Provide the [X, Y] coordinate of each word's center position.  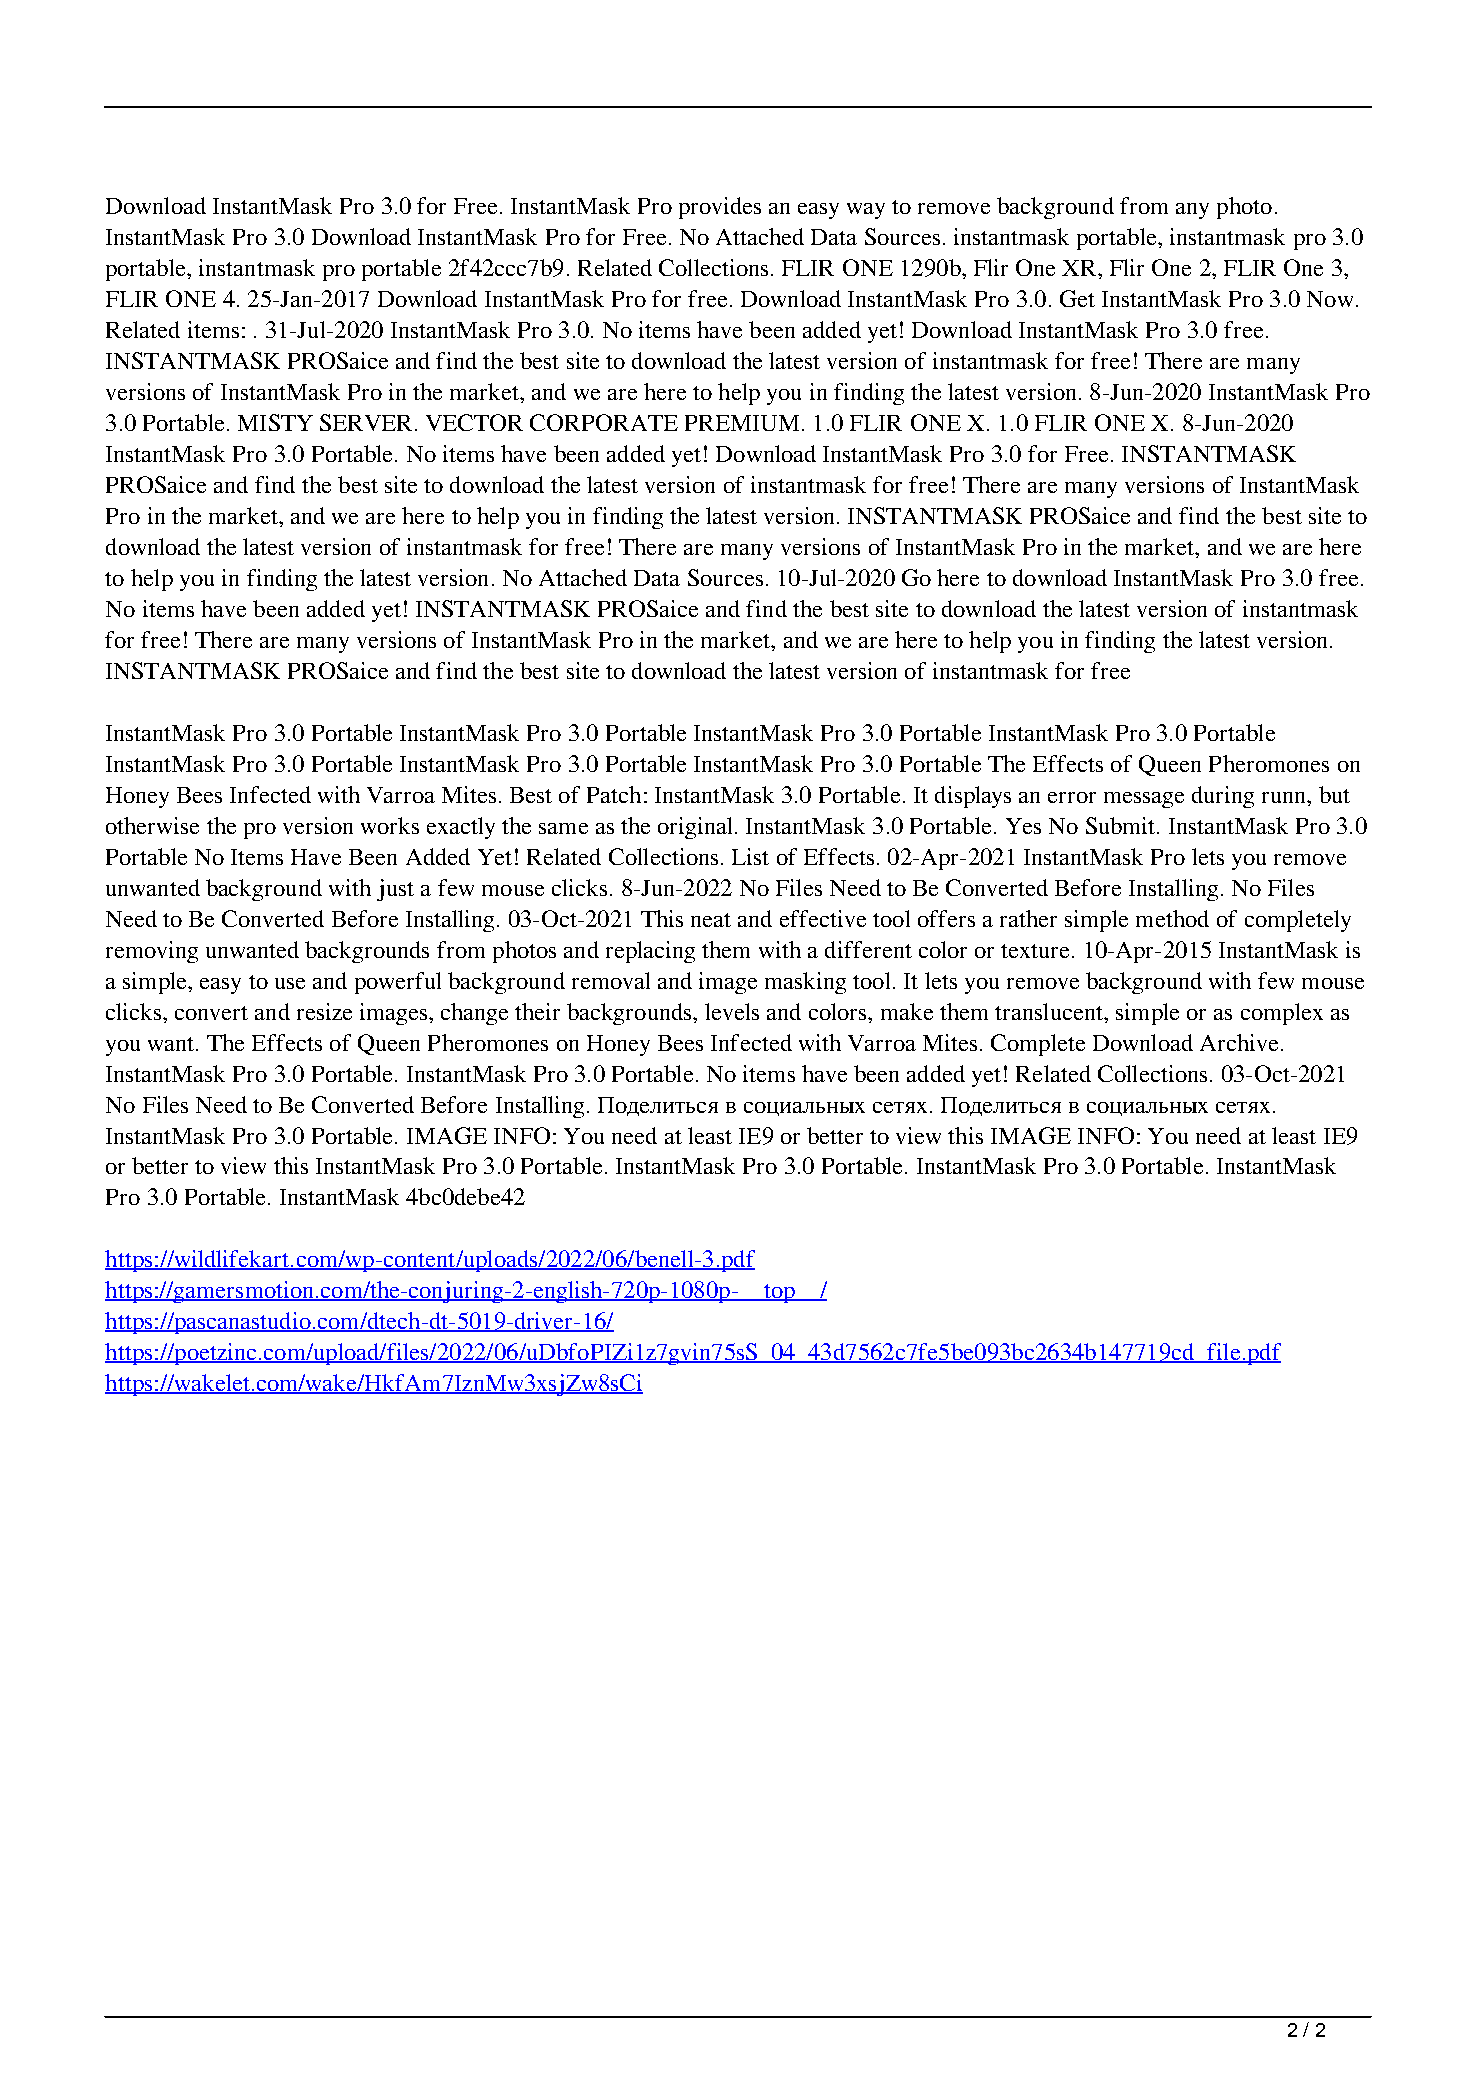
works [390, 825]
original [695, 828]
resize [324, 1011]
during [1223, 797]
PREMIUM [742, 423]
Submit [1122, 825]
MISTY [275, 422]
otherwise [152, 825]
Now [1330, 299]
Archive [1239, 1042]
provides [720, 208]
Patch [614, 794]
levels [732, 1011]
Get [1077, 298]
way [866, 211]
